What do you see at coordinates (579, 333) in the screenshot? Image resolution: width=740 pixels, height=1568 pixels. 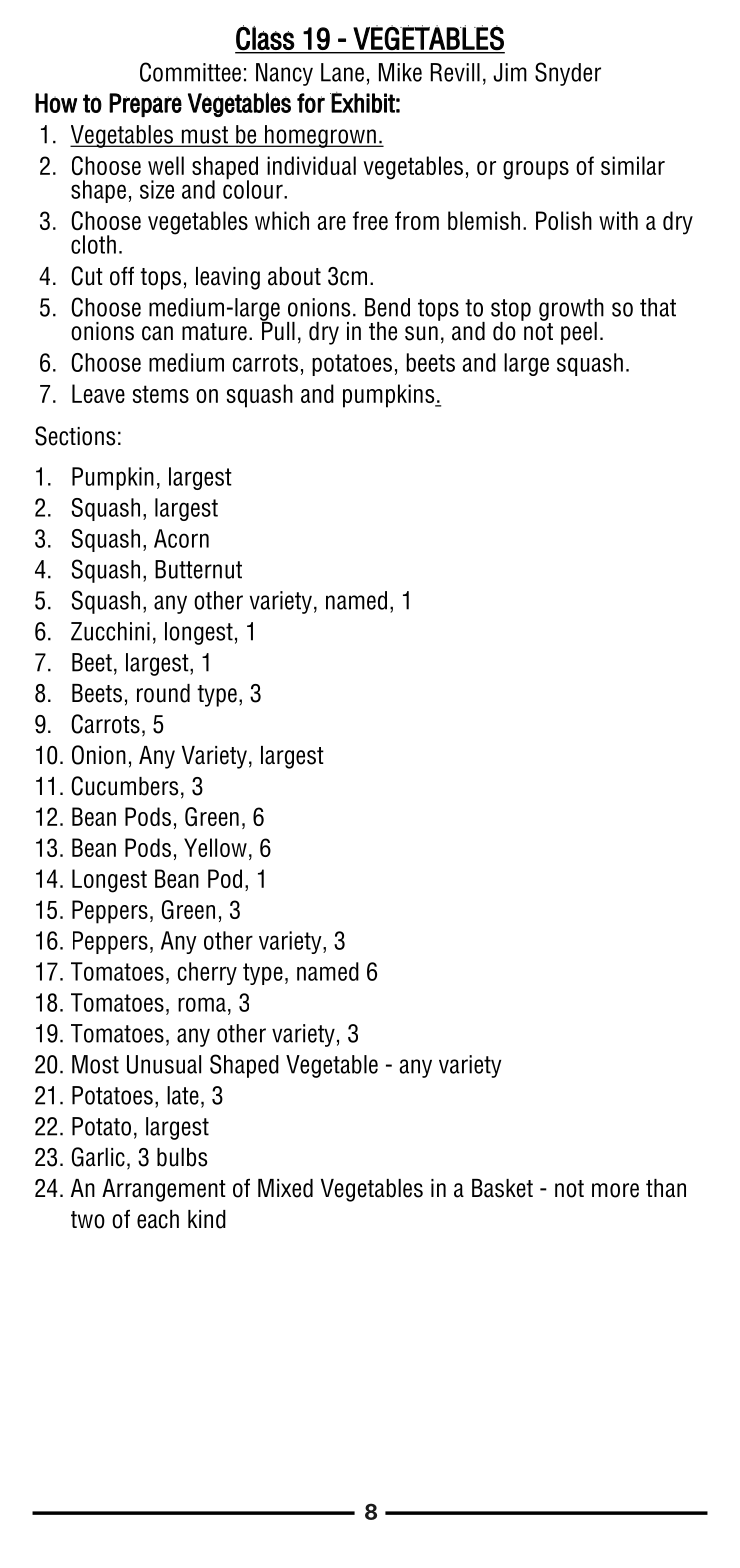 I see `peel` at bounding box center [579, 333].
